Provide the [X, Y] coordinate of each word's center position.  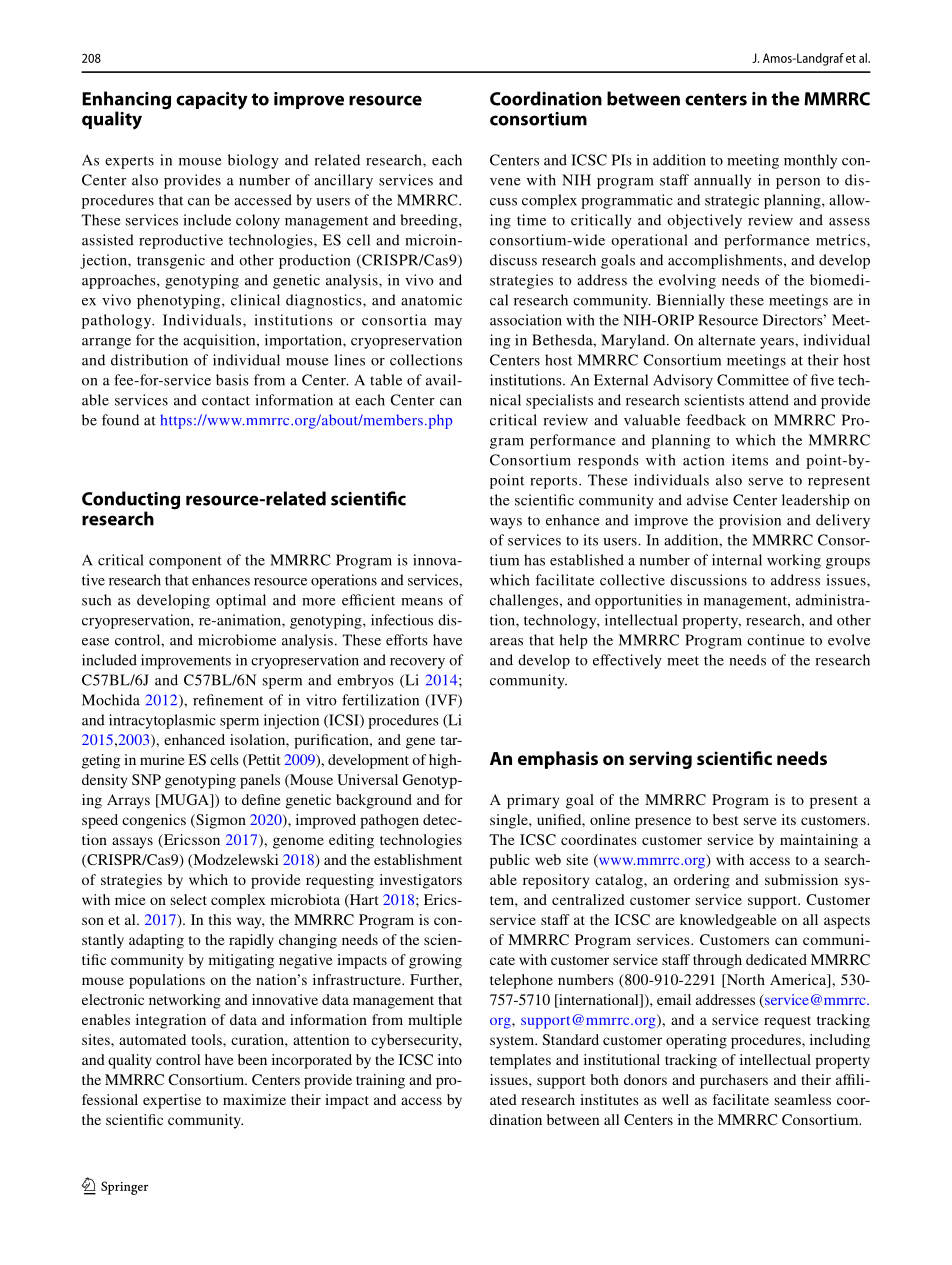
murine [162, 759]
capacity [212, 101]
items [750, 460]
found [120, 420]
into [450, 1059]
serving [660, 760]
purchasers [734, 1081]
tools [207, 1039]
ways [506, 523]
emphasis [558, 760]
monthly [810, 161]
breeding [430, 221]
